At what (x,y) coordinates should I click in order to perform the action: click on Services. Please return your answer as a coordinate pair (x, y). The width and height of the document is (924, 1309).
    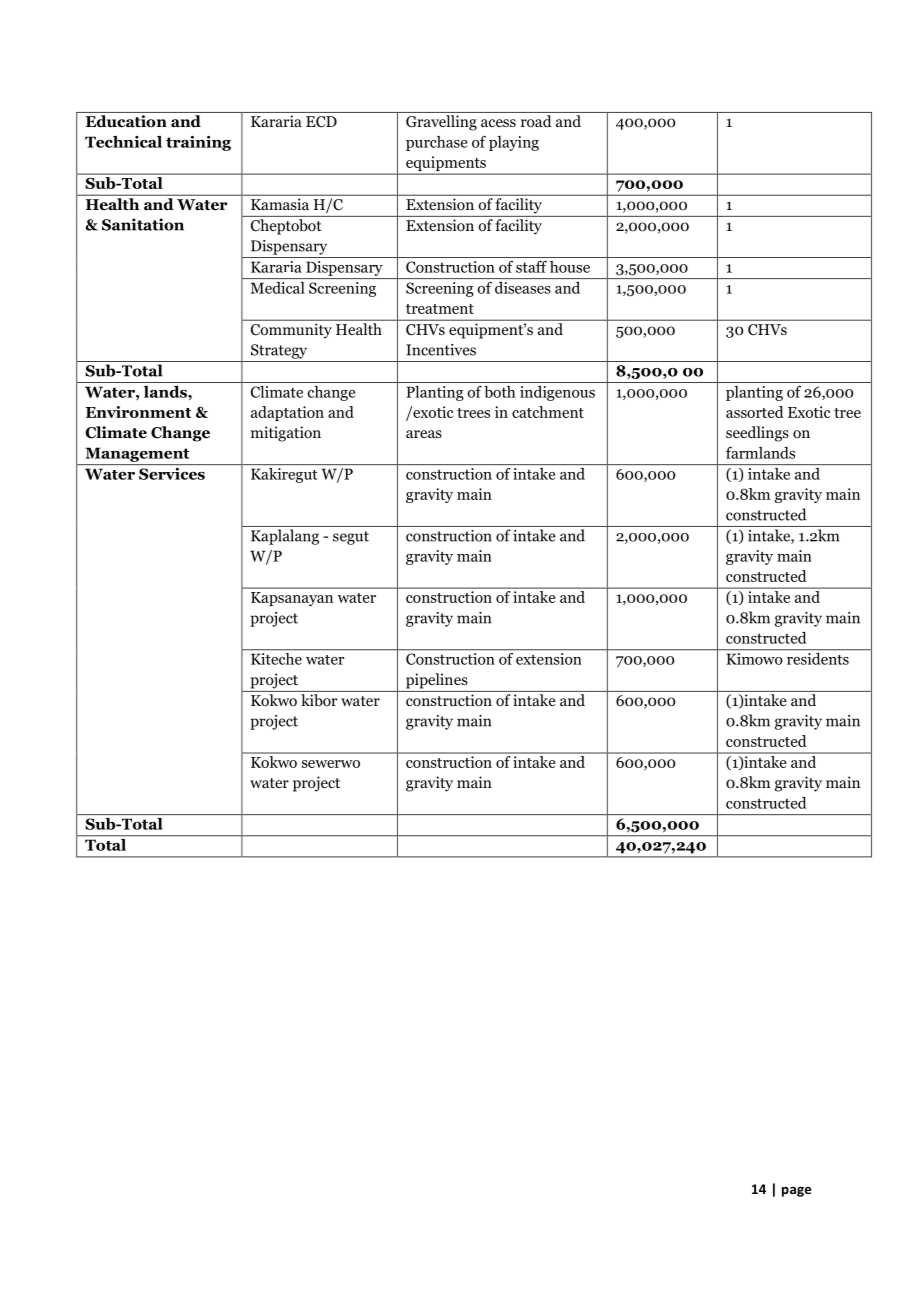
    Looking at the image, I should click on (172, 474).
